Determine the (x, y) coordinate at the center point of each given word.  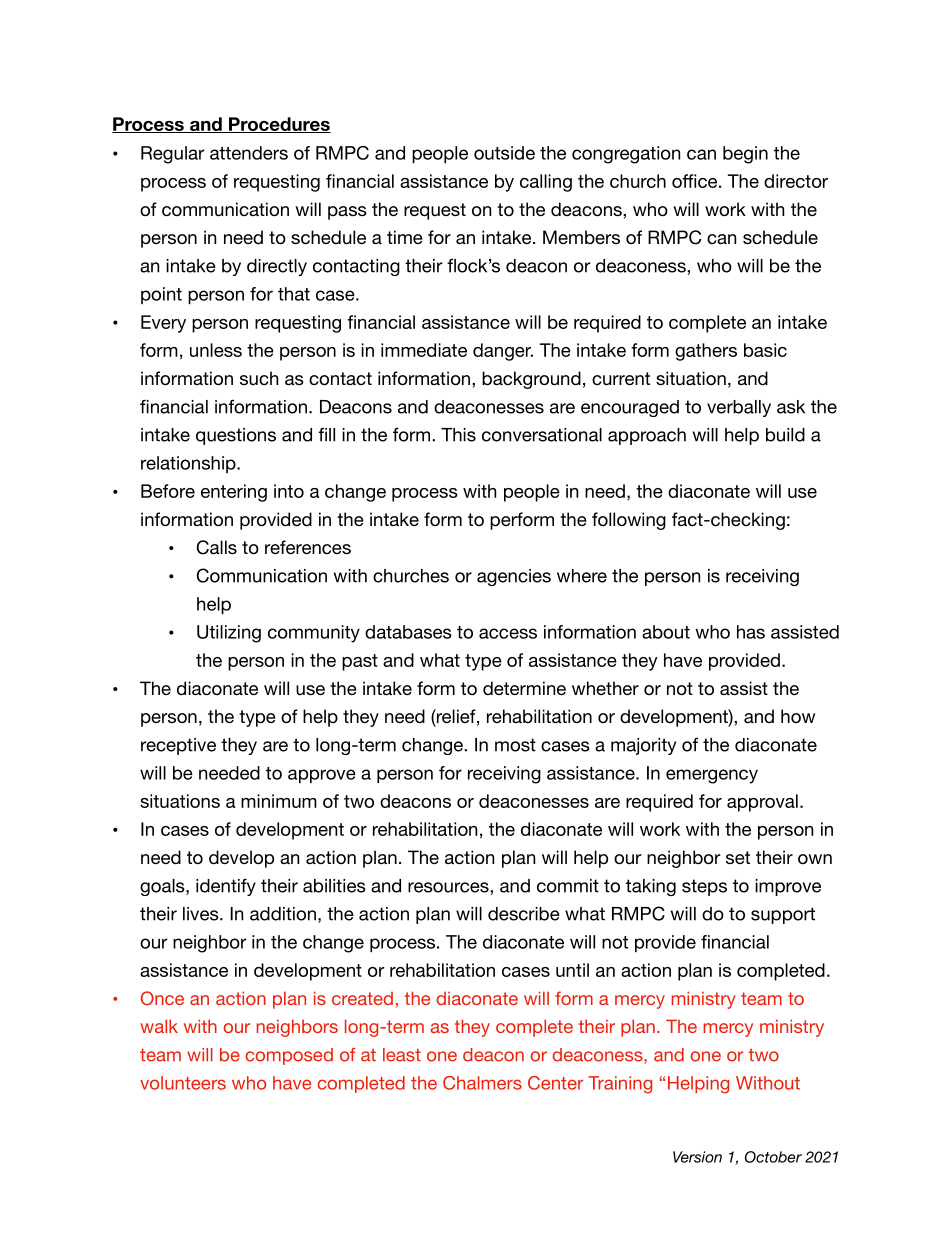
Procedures (279, 125)
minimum (279, 801)
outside (504, 153)
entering (234, 493)
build (785, 435)
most (515, 745)
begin (745, 155)
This (458, 435)
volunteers (183, 1083)
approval (762, 803)
